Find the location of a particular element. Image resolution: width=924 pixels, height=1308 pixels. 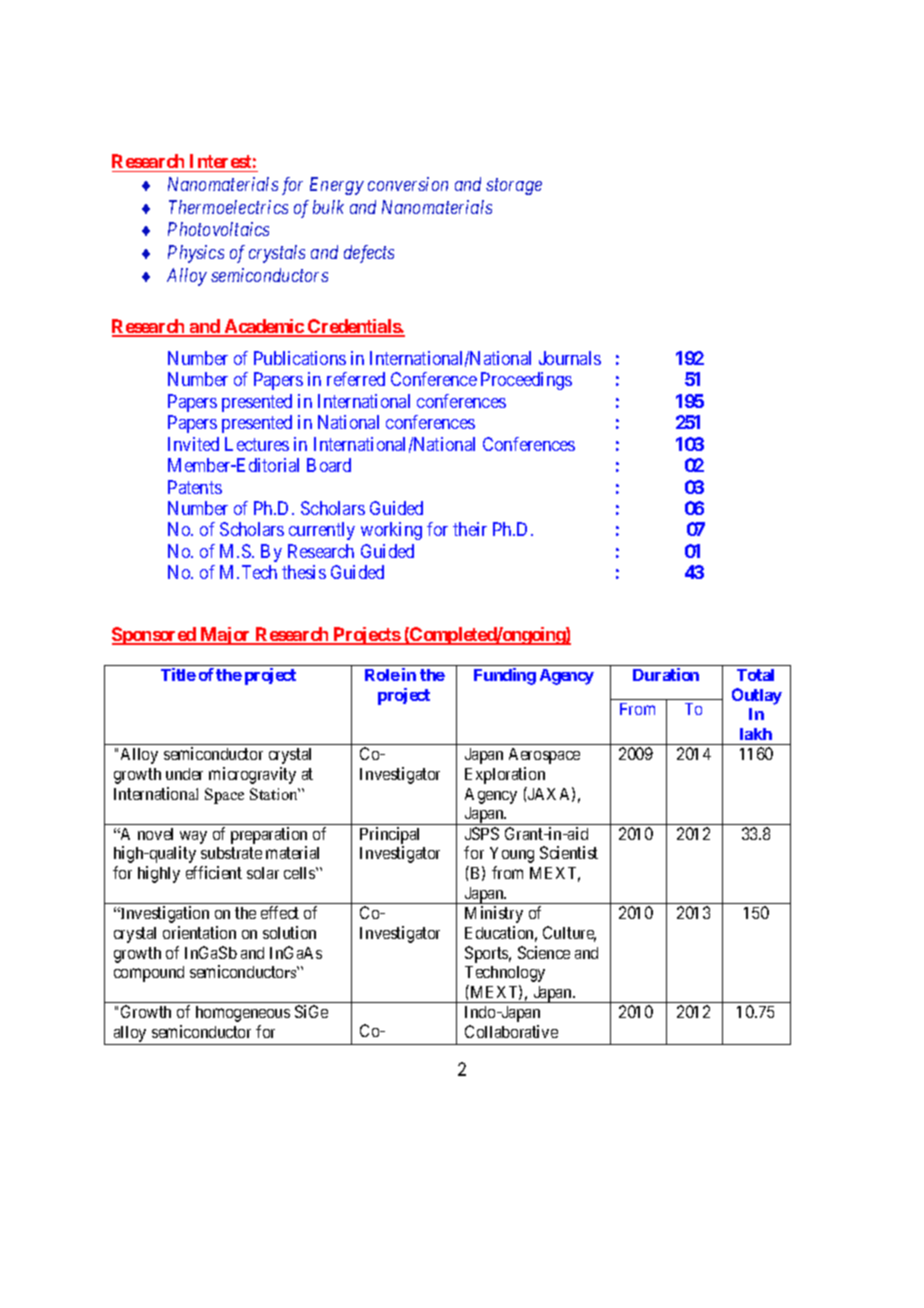

Science is located at coordinates (544, 952).
